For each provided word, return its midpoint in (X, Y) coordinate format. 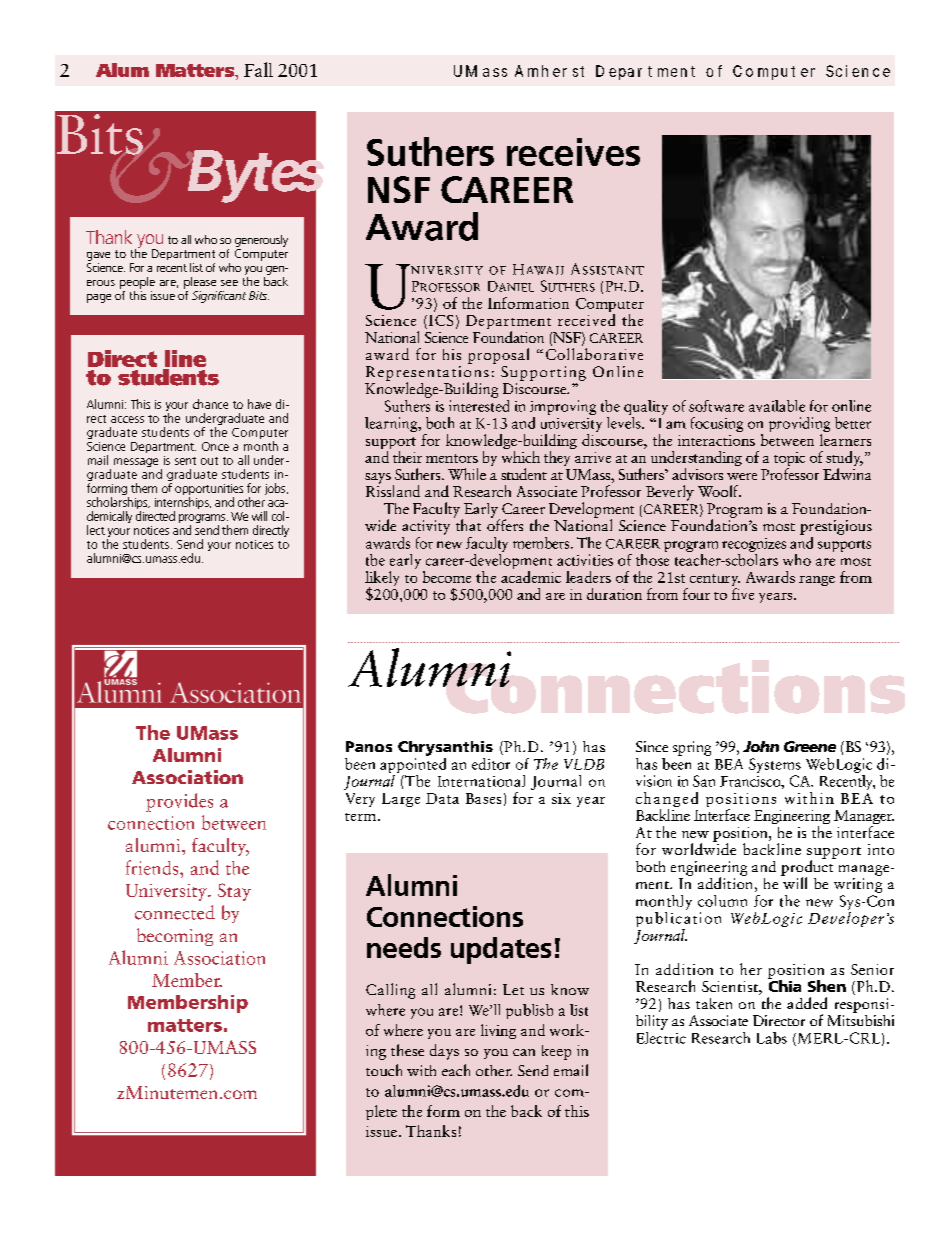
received (586, 318)
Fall (258, 69)
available (777, 406)
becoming (175, 937)
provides (179, 802)
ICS (441, 320)
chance (210, 404)
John (761, 746)
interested (479, 404)
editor (491, 764)
